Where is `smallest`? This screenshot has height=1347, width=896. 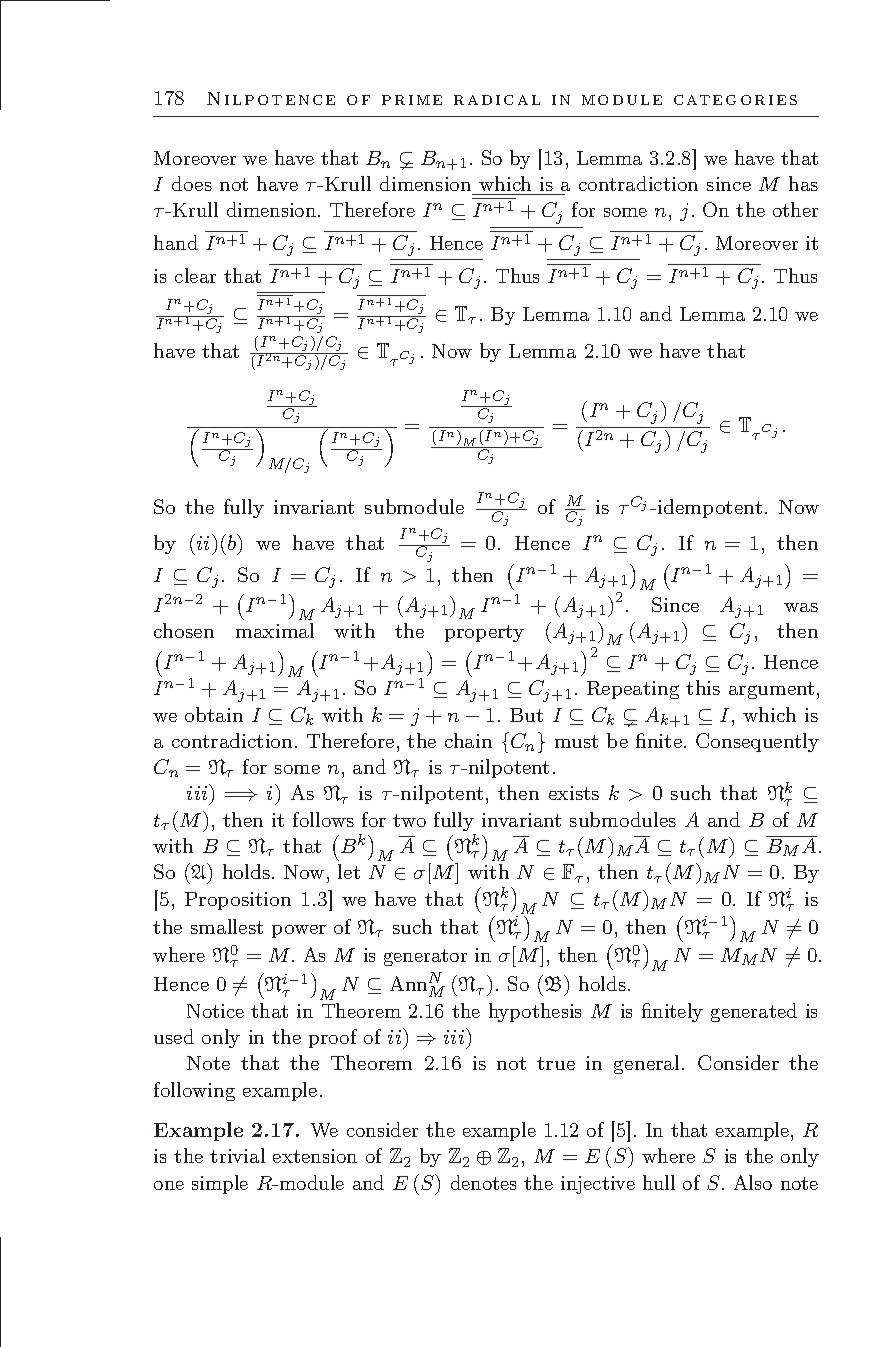
smallest is located at coordinates (227, 926).
